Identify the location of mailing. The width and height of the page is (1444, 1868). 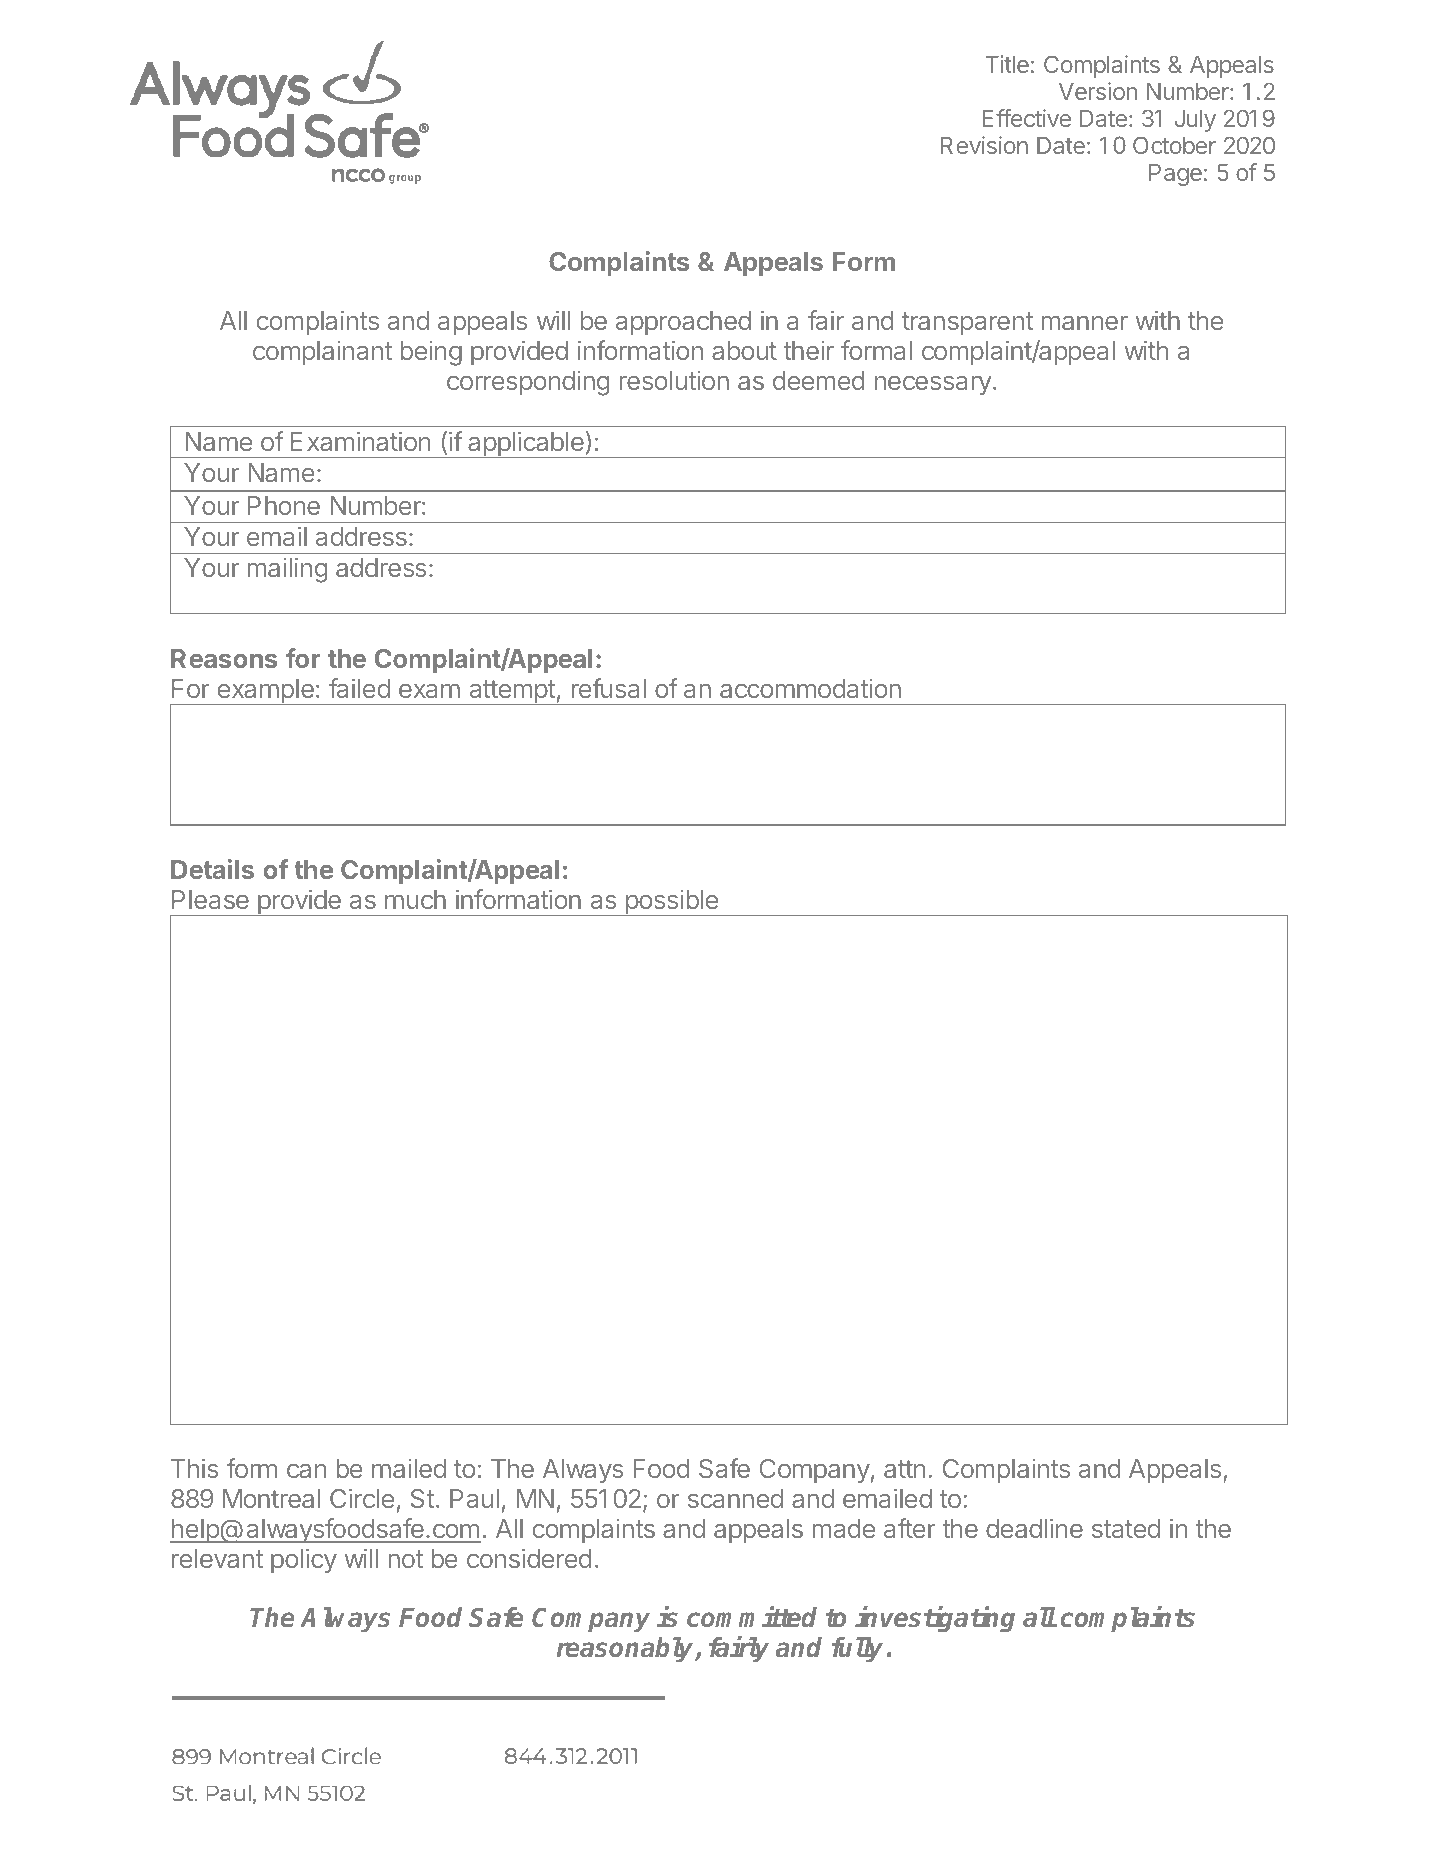
(287, 570).
